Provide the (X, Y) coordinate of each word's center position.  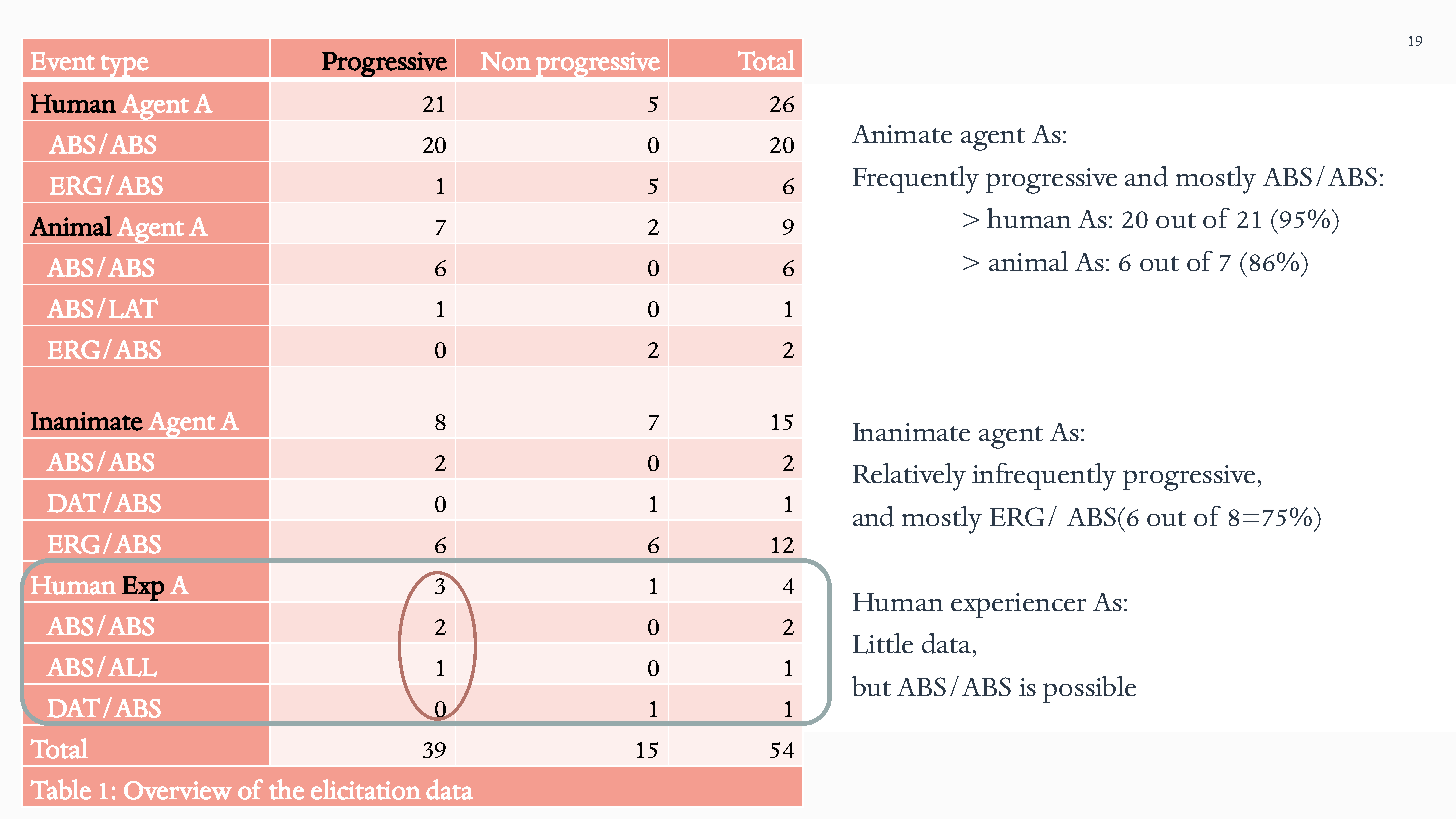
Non (506, 61)
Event (63, 61)
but (871, 686)
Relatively (909, 477)
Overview (178, 790)
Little (883, 643)
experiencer (1018, 605)
